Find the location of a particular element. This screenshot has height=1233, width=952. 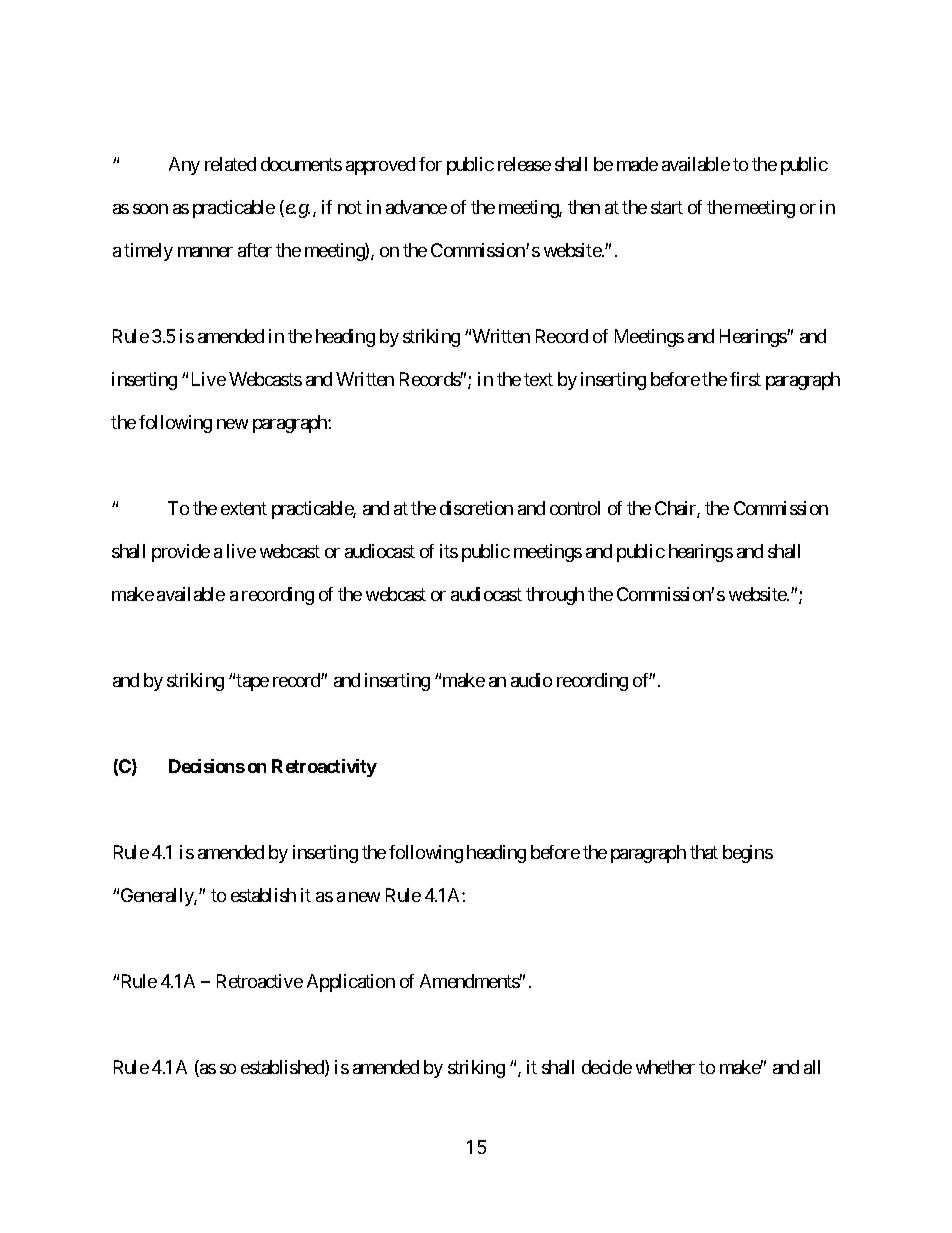

start is located at coordinates (667, 208).
